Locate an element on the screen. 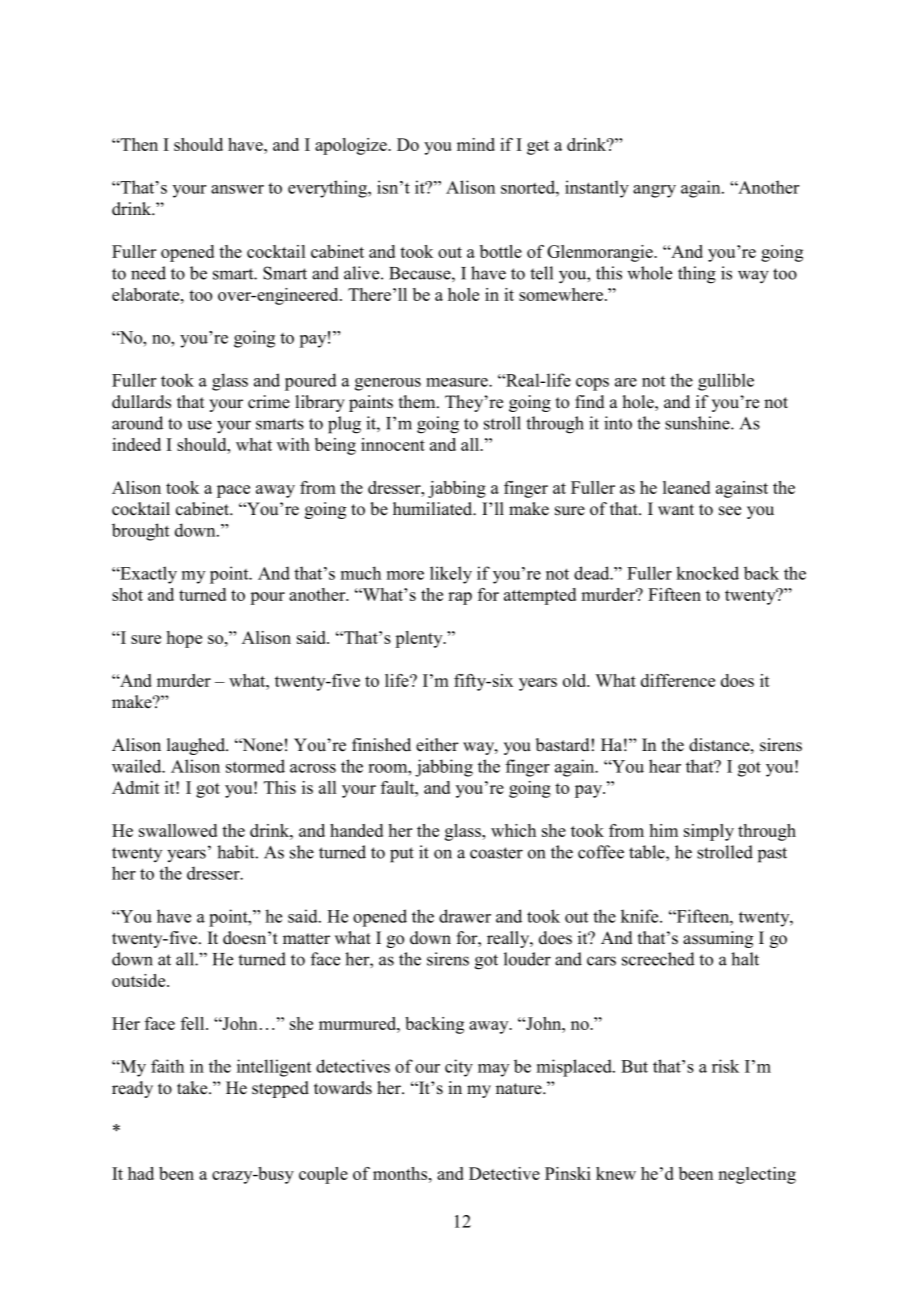  innocent is located at coordinates (393, 444).
